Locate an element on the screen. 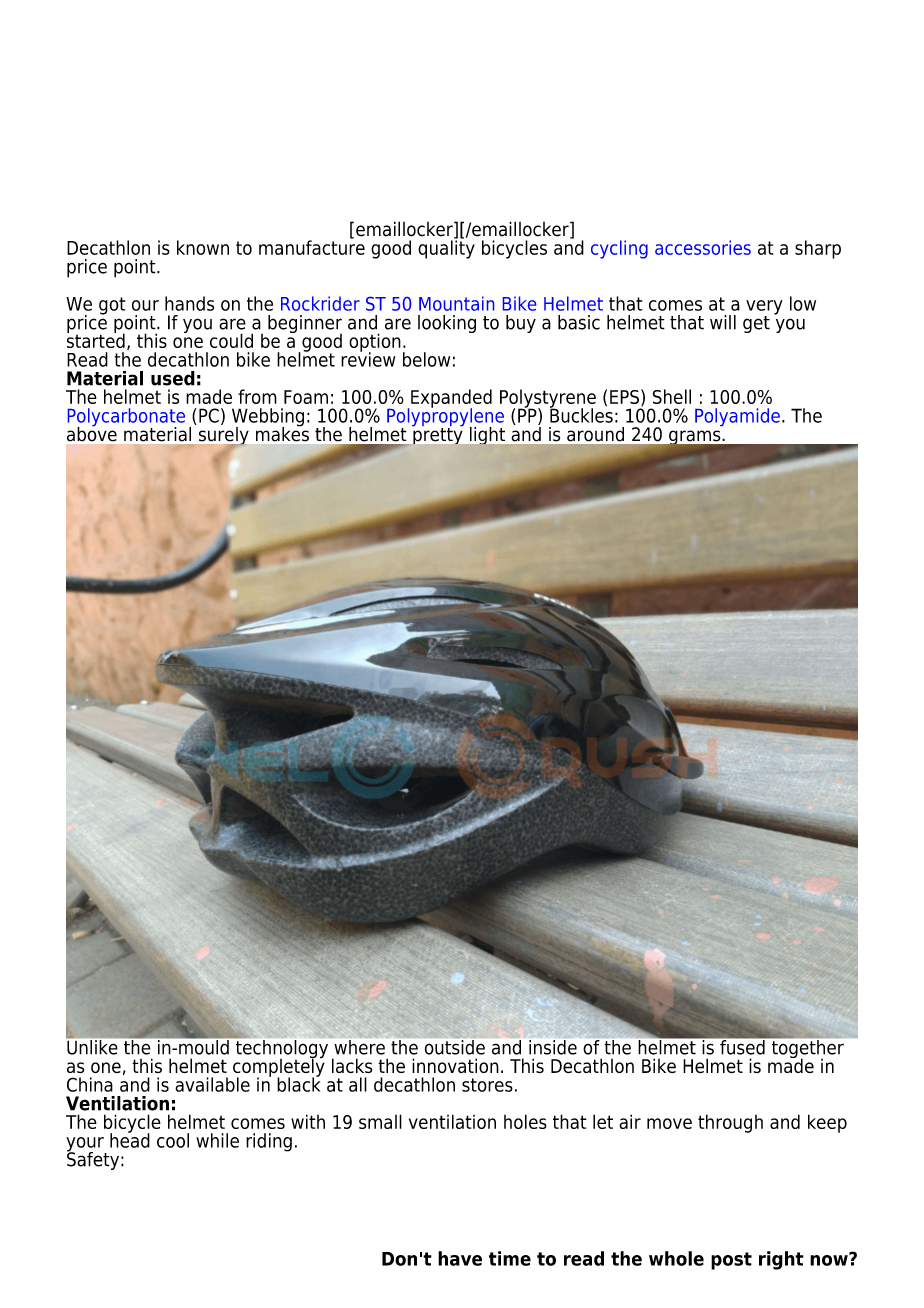  surely is located at coordinates (224, 435).
